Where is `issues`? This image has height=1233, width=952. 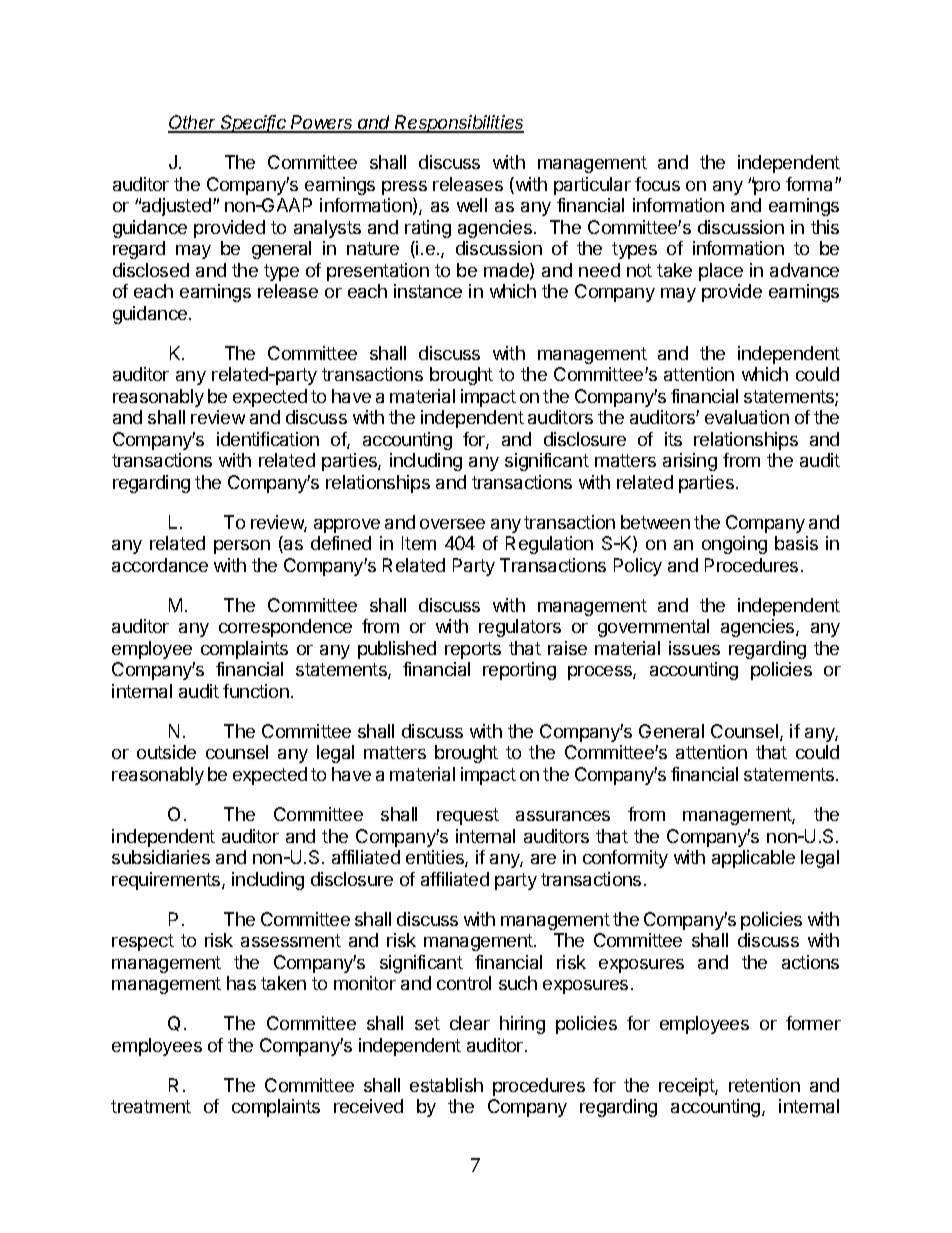 issues is located at coordinates (694, 648).
